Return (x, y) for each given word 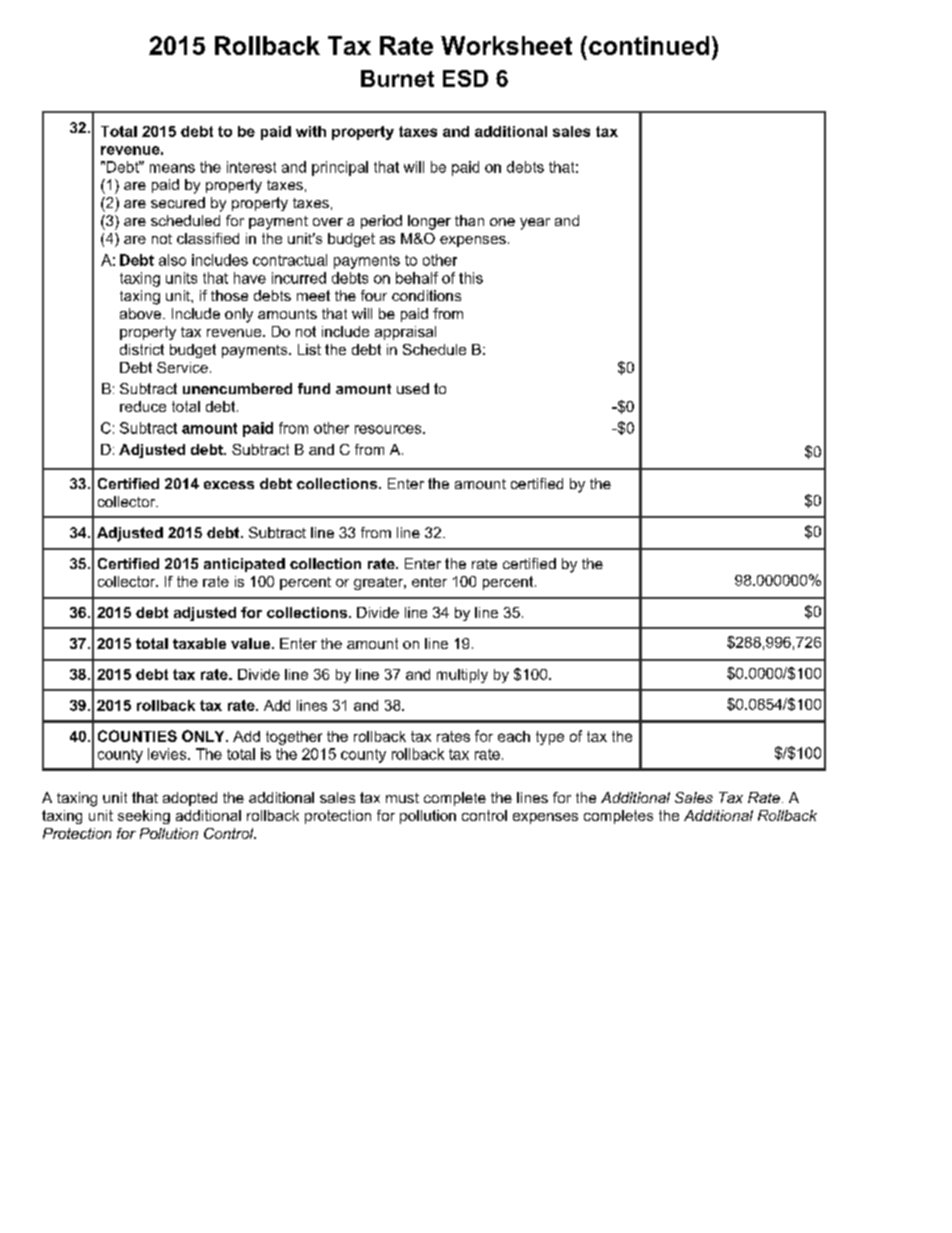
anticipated (244, 565)
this (471, 278)
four (374, 295)
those (229, 295)
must (402, 798)
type (550, 738)
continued (649, 45)
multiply (462, 676)
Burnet (397, 78)
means (172, 168)
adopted (190, 799)
